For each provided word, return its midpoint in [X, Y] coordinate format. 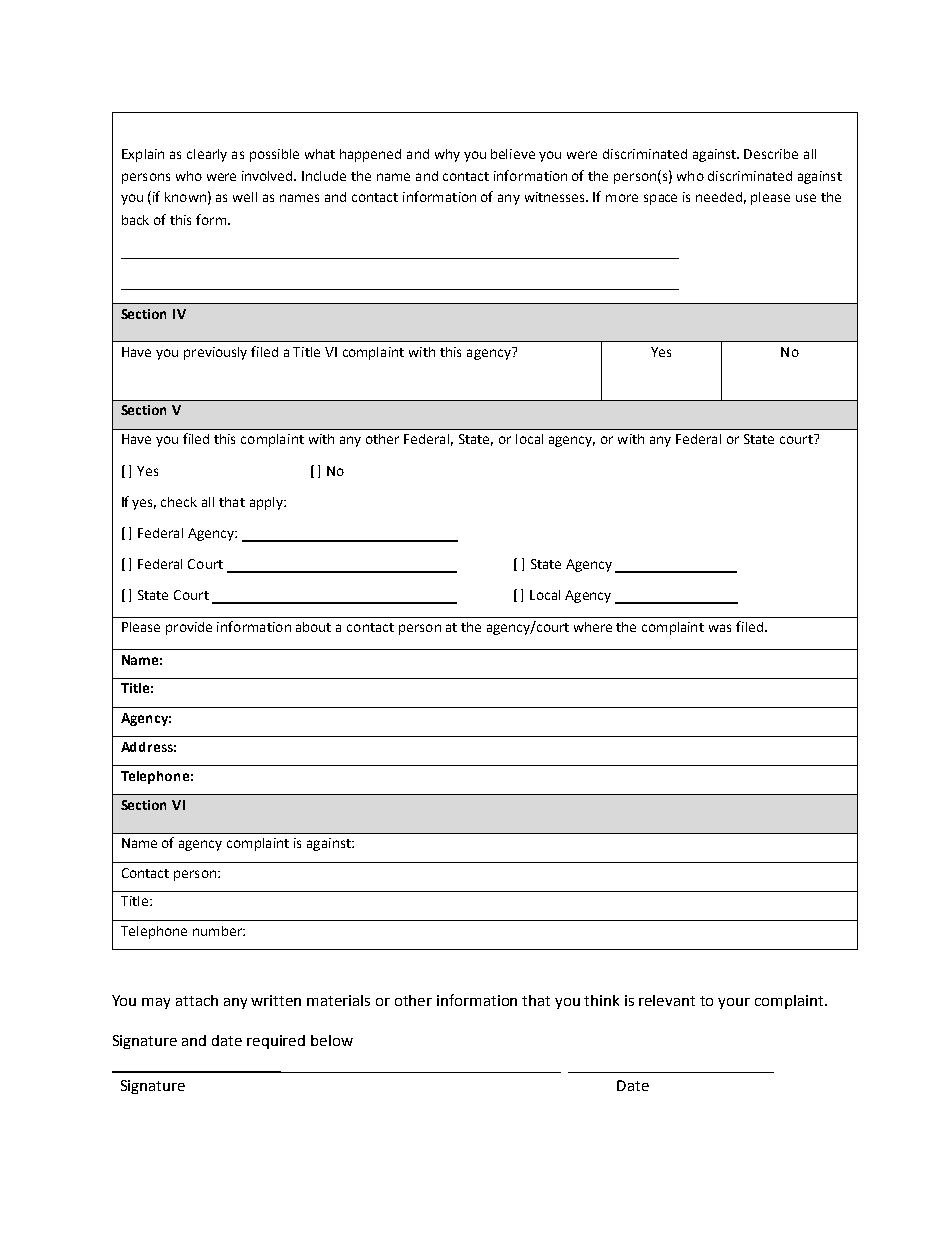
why [447, 155]
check [179, 502]
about [313, 627]
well [245, 197]
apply [267, 503]
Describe [771, 154]
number [218, 931]
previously [215, 353]
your [734, 1003]
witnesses [556, 197]
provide [189, 628]
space [660, 199]
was [720, 628]
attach [197, 1000]
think [601, 1000]
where [593, 627]
